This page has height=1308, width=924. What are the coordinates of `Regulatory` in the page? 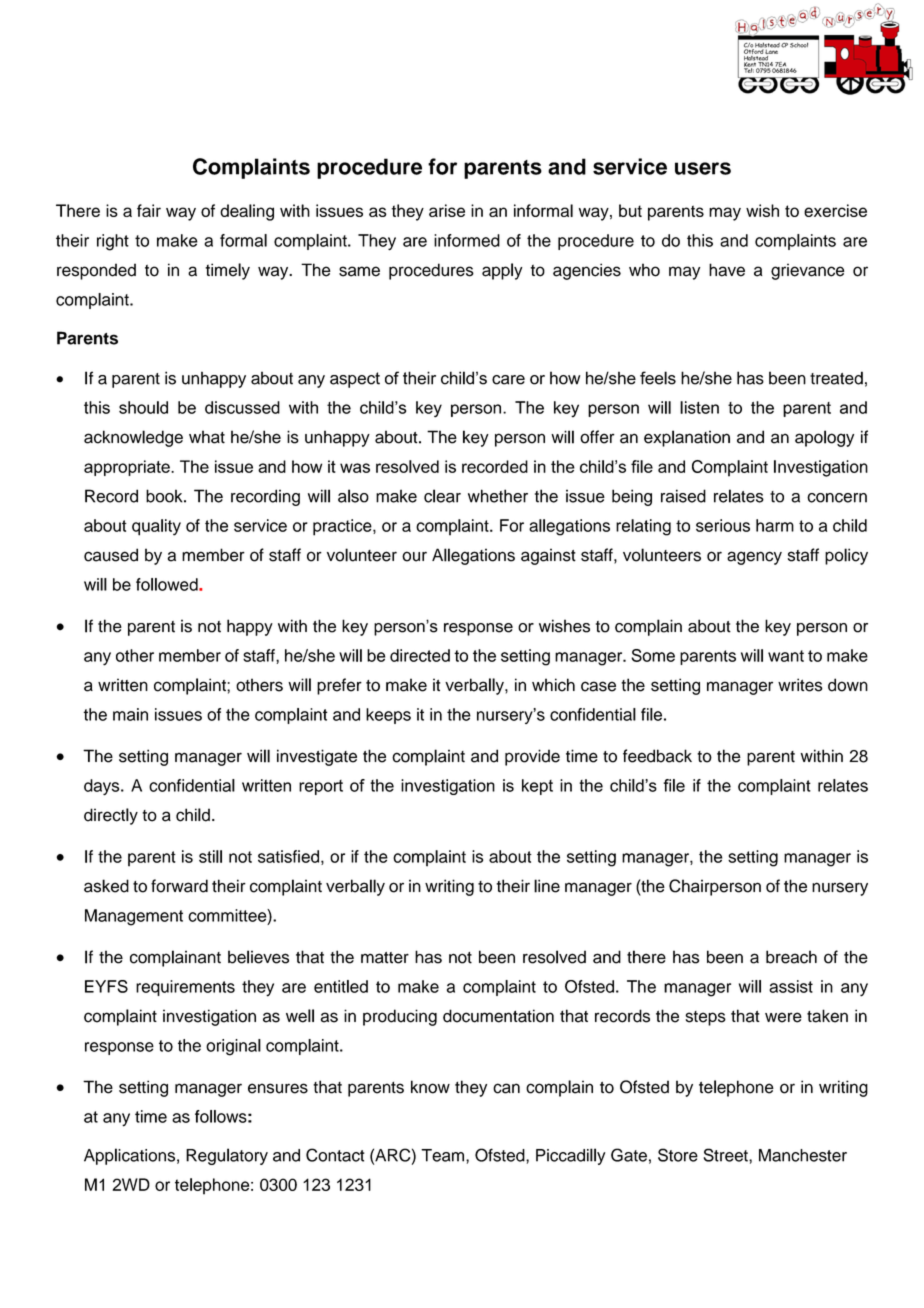 It's located at (227, 1156).
